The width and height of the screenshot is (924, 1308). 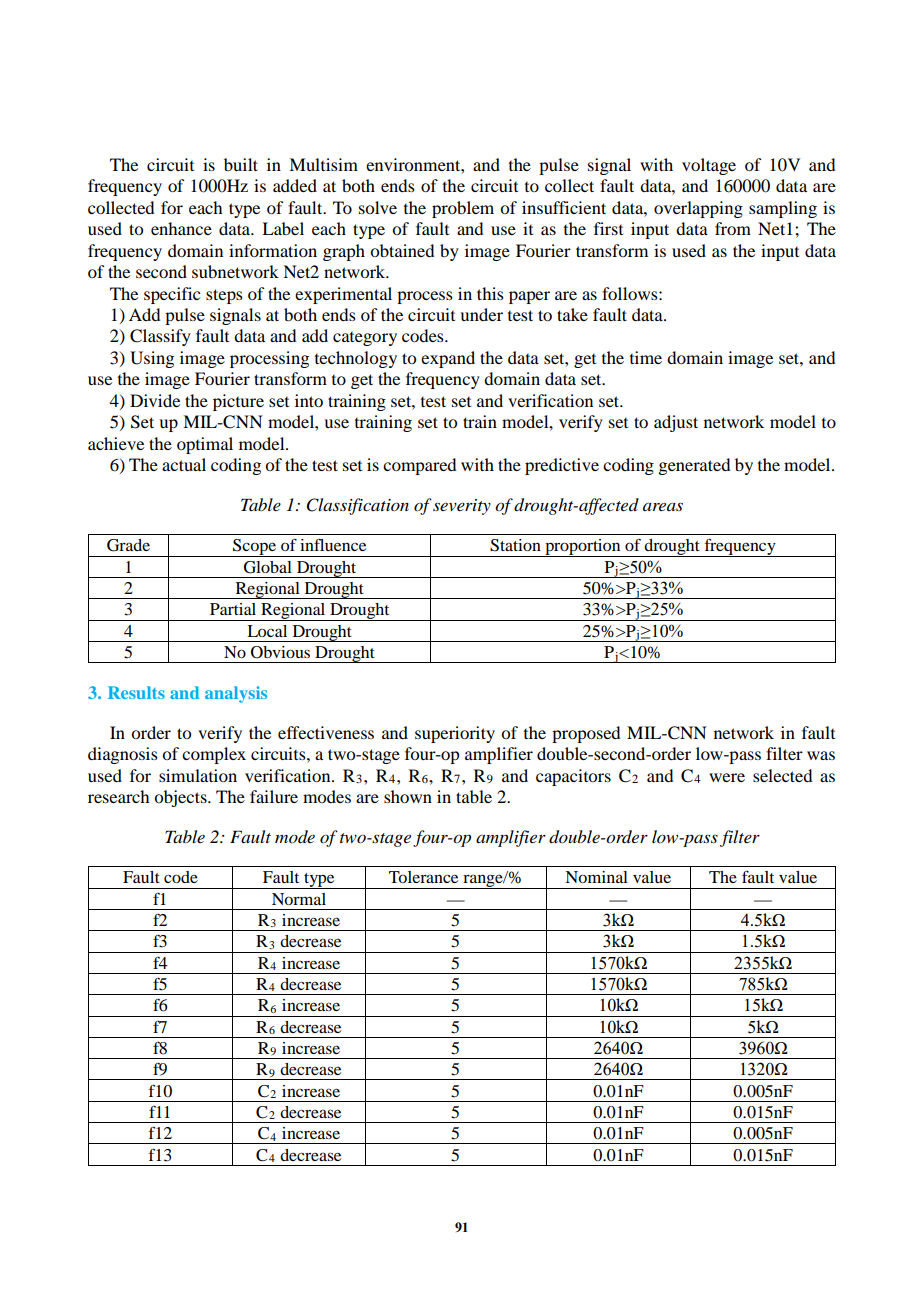 I want to click on superiority, so click(x=455, y=734).
